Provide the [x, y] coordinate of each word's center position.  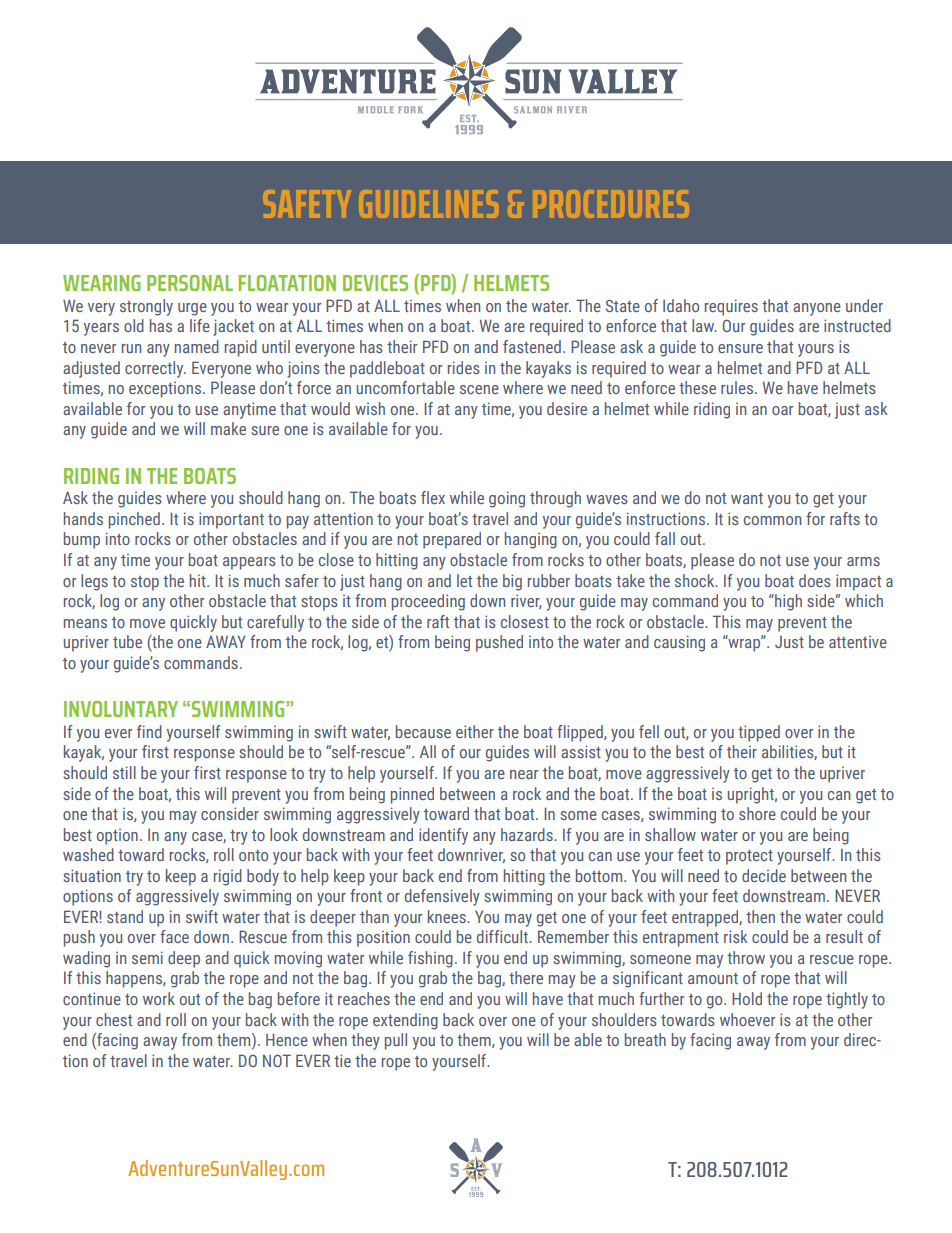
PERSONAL [190, 283]
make [228, 428]
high [787, 602]
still [124, 772]
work [159, 998]
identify [443, 836]
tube [127, 641]
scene [479, 389]
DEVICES [375, 283]
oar [782, 410]
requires [731, 307]
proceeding [428, 602]
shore [757, 813]
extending [405, 1021]
